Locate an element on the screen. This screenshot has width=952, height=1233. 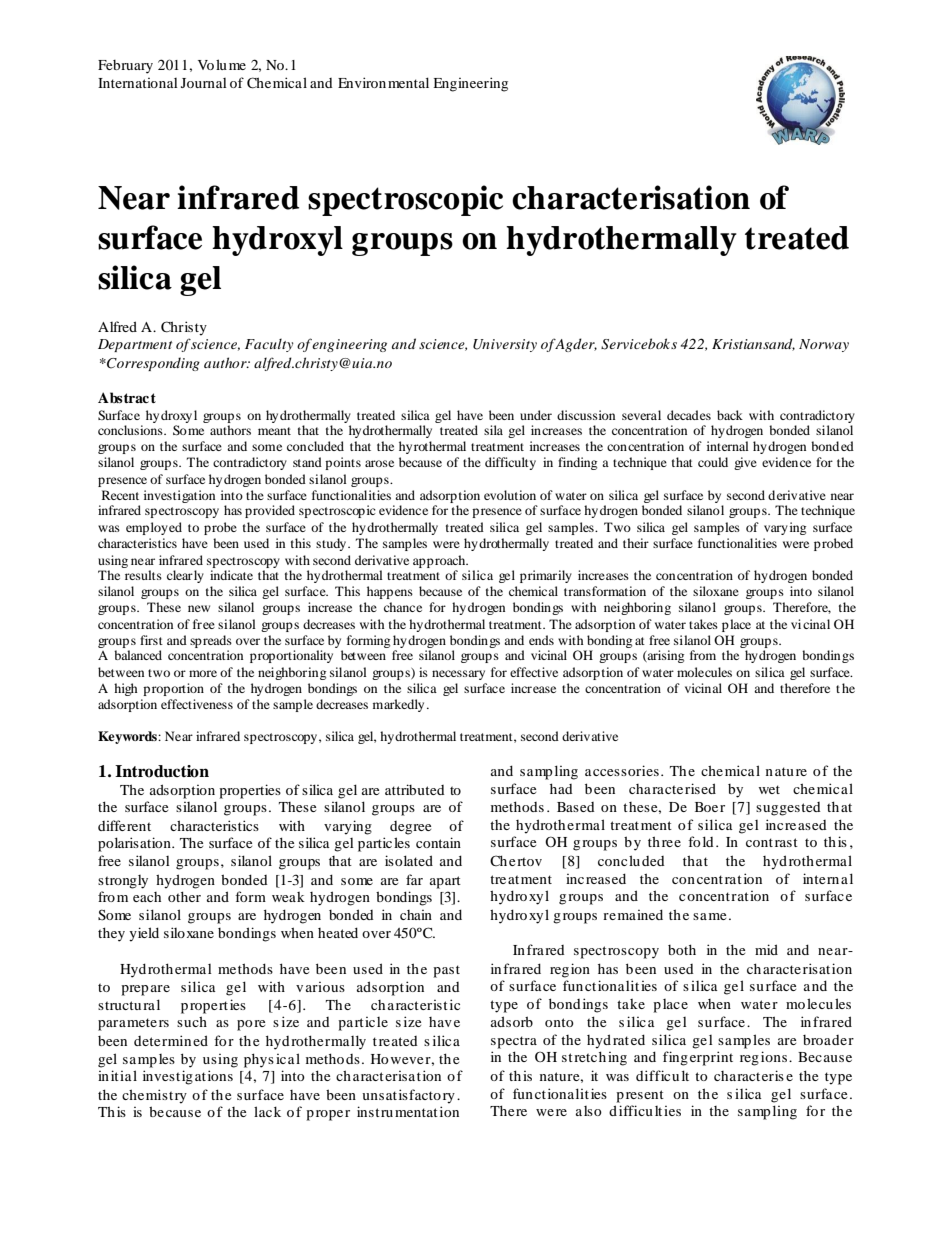
Norway is located at coordinates (824, 345).
